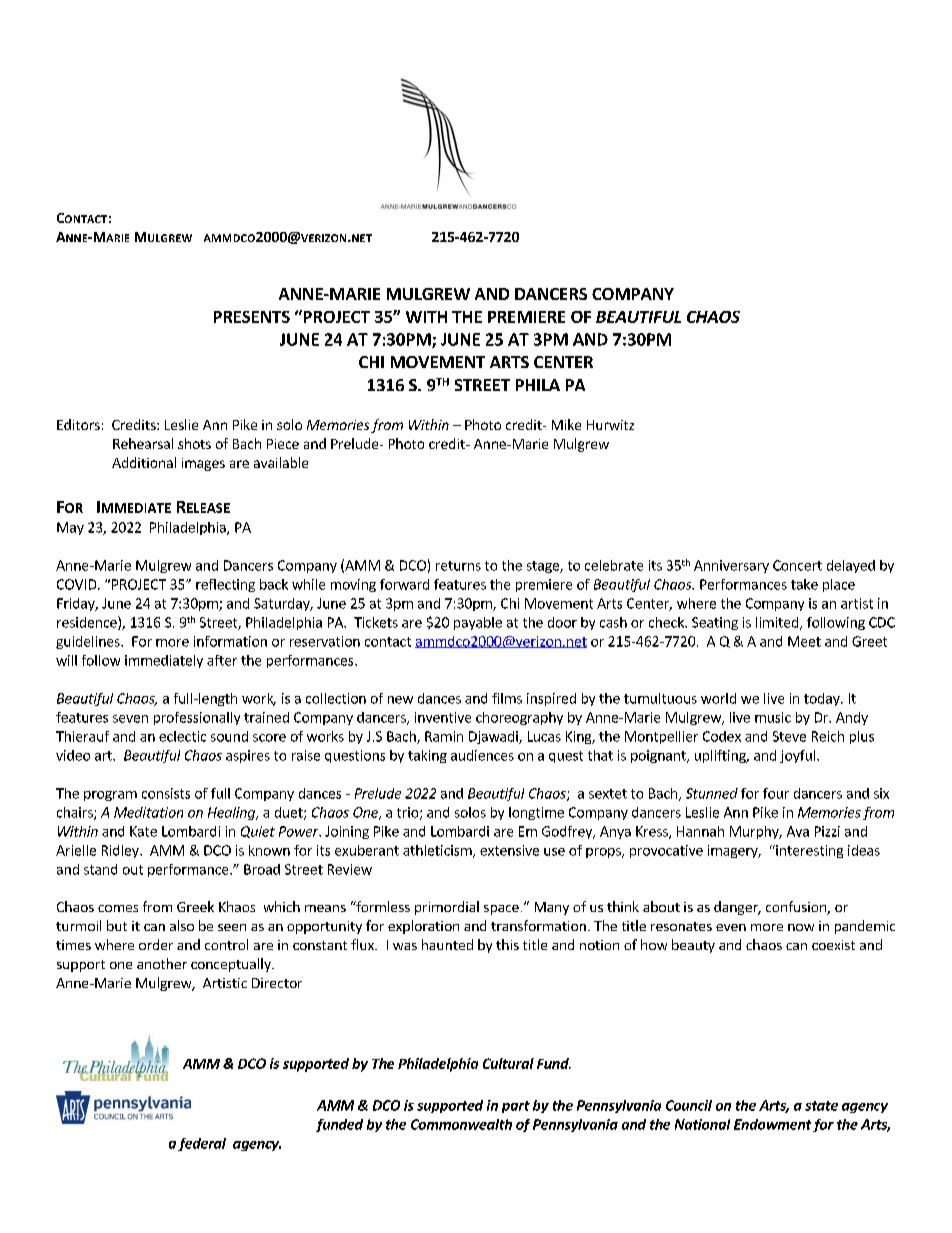 This screenshot has width=952, height=1233. Describe the element at coordinates (182, 925) in the screenshot. I see `also` at that location.
